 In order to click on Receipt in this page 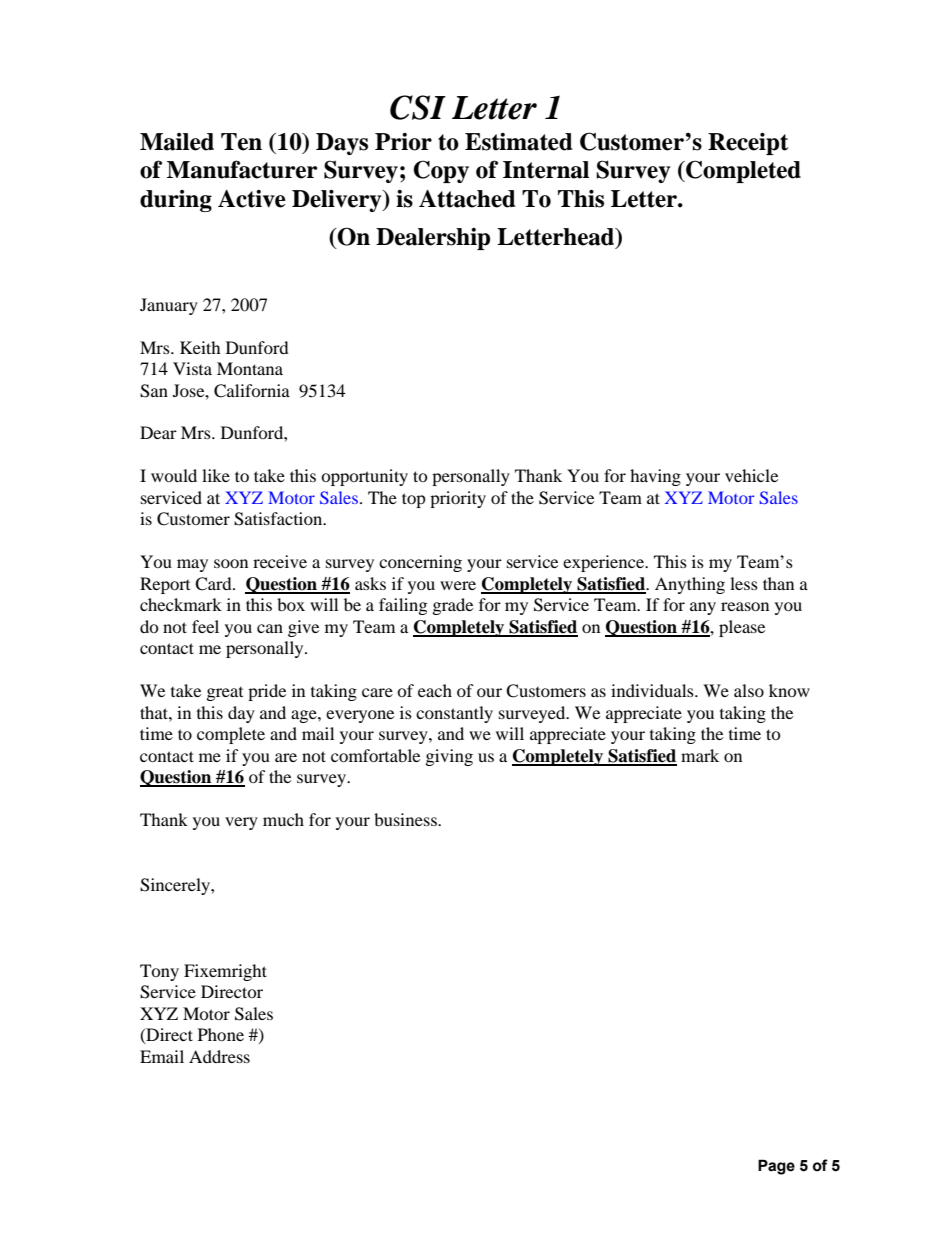, I will do `click(748, 144)`.
